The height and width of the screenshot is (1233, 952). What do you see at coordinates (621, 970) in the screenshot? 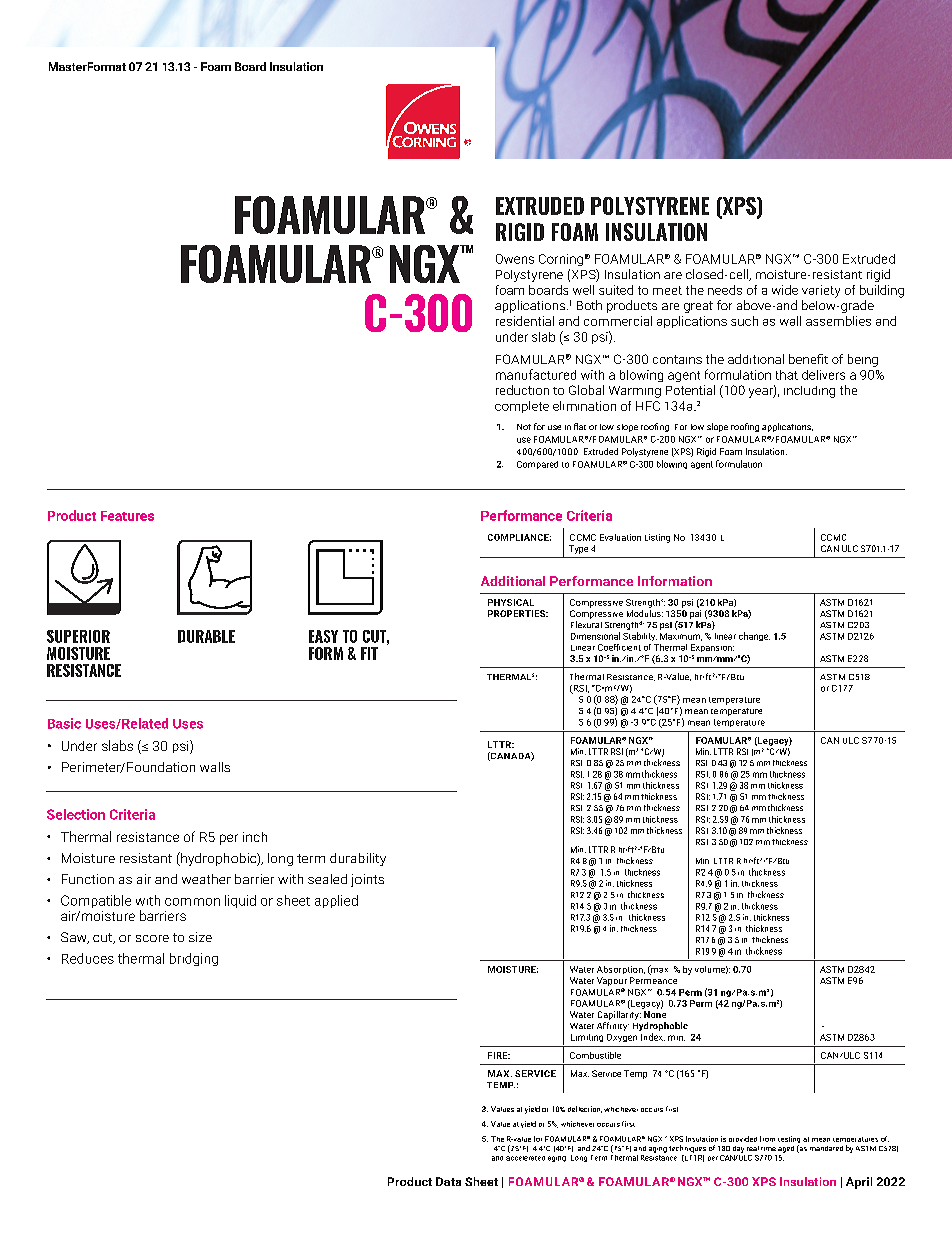
I see `Absorption` at bounding box center [621, 970].
